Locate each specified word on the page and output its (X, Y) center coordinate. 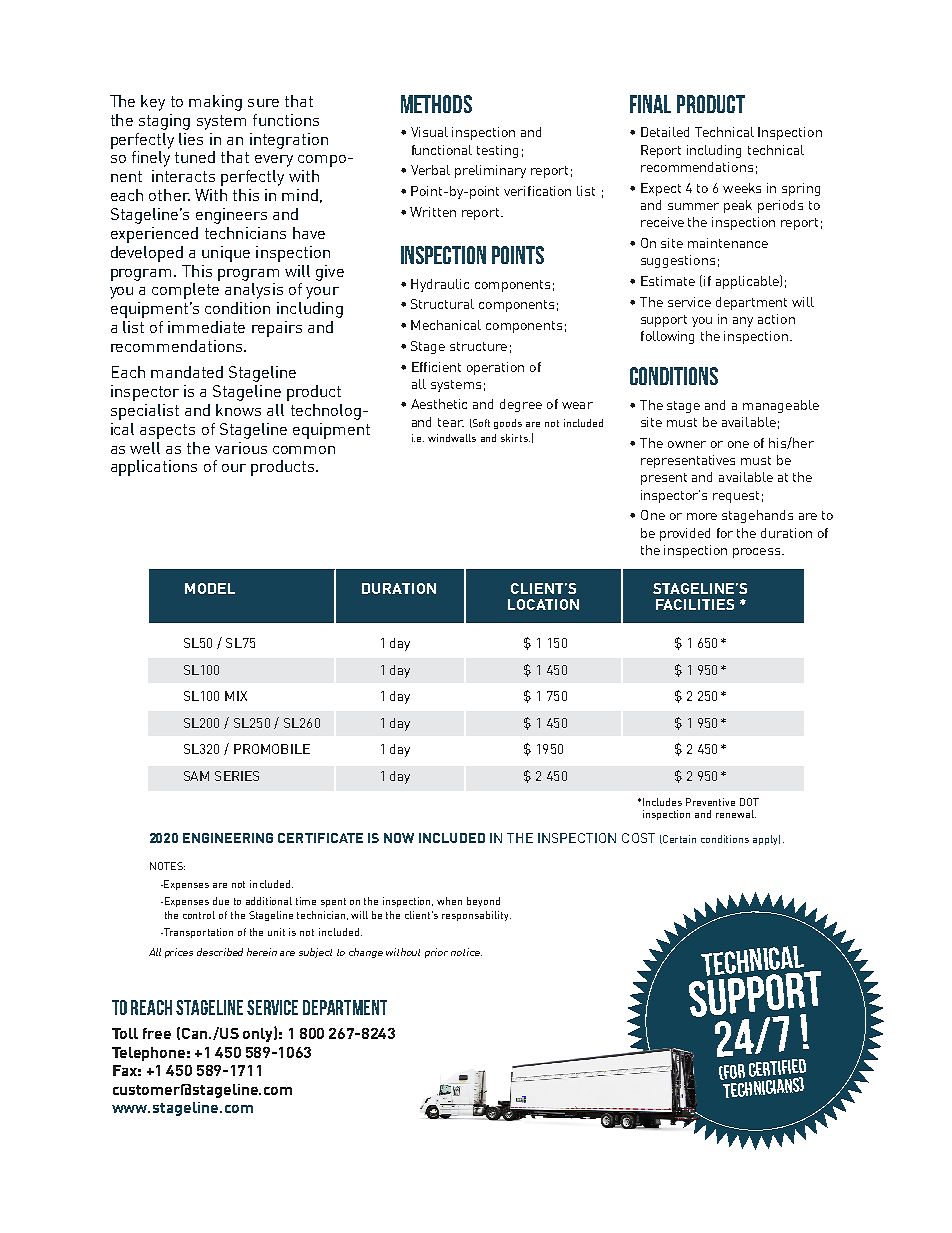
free (157, 1033)
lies (191, 139)
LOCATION (543, 604)
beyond (483, 902)
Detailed (665, 132)
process (756, 553)
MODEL (210, 588)
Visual (429, 132)
